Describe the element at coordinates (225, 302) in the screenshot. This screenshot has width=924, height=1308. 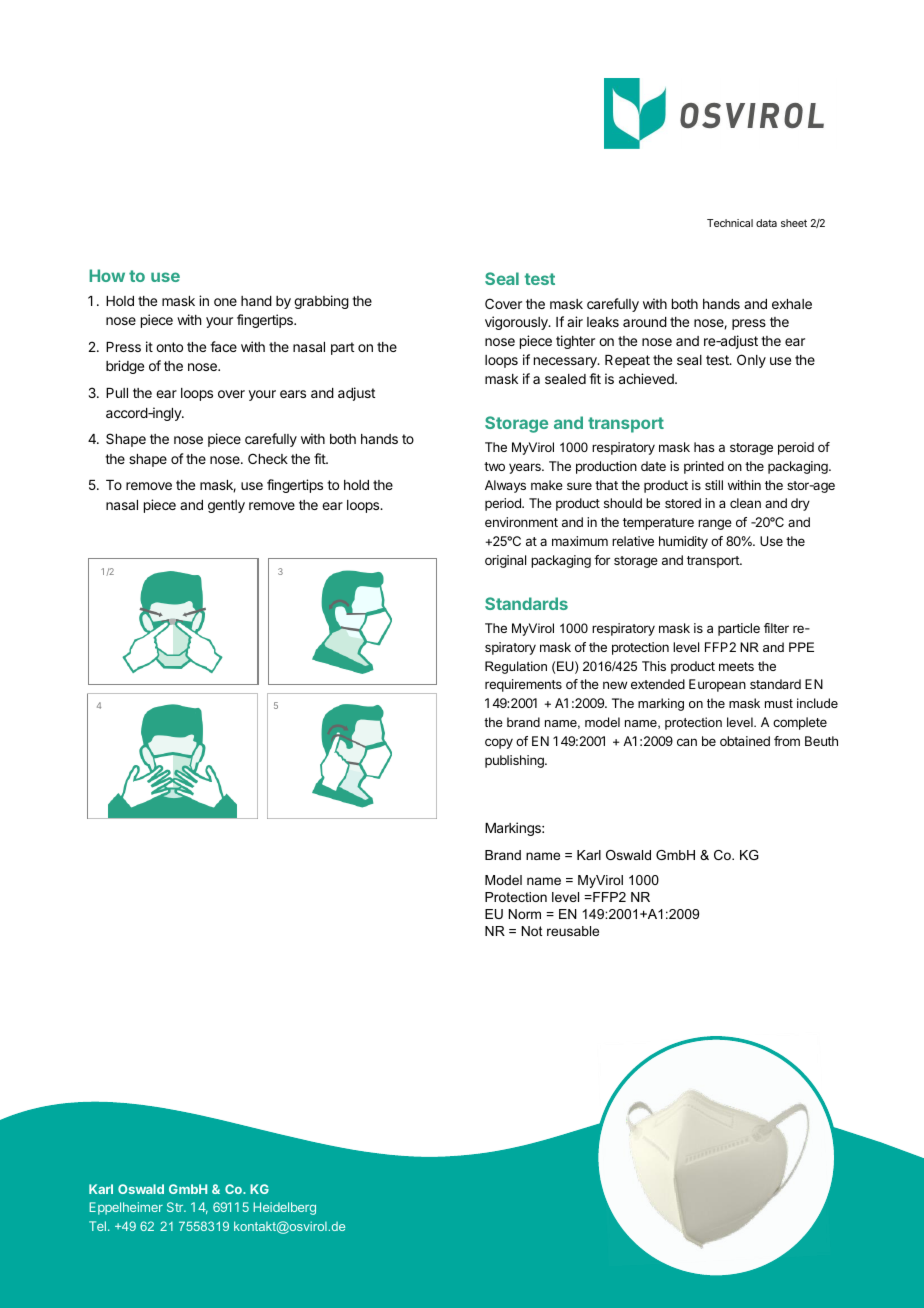
I see `one` at that location.
